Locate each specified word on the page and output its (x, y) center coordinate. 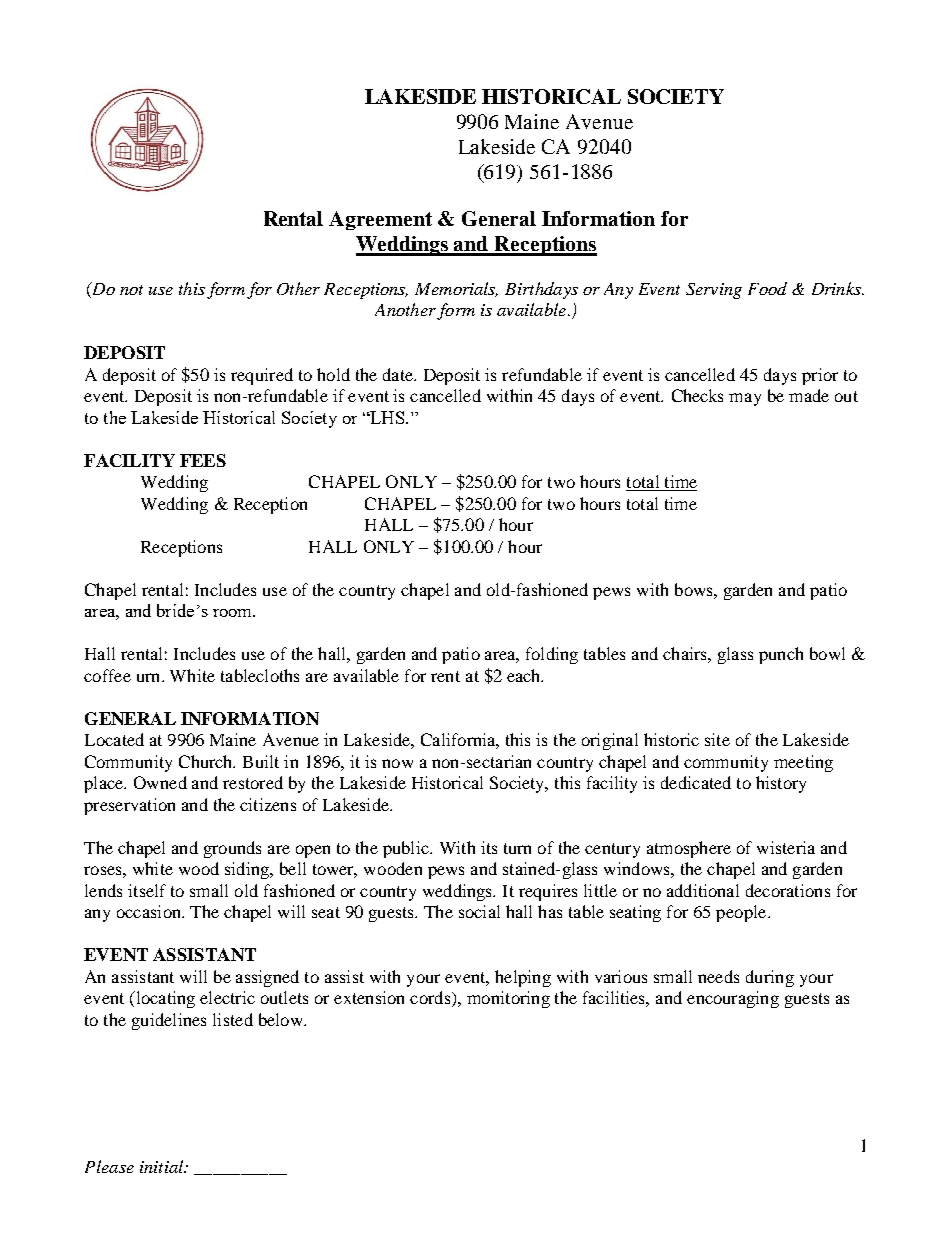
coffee (107, 675)
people (742, 913)
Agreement (380, 220)
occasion (150, 911)
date (399, 374)
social (479, 911)
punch (781, 655)
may (745, 399)
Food (767, 288)
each (525, 675)
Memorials (456, 289)
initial (162, 1166)
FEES (203, 460)
